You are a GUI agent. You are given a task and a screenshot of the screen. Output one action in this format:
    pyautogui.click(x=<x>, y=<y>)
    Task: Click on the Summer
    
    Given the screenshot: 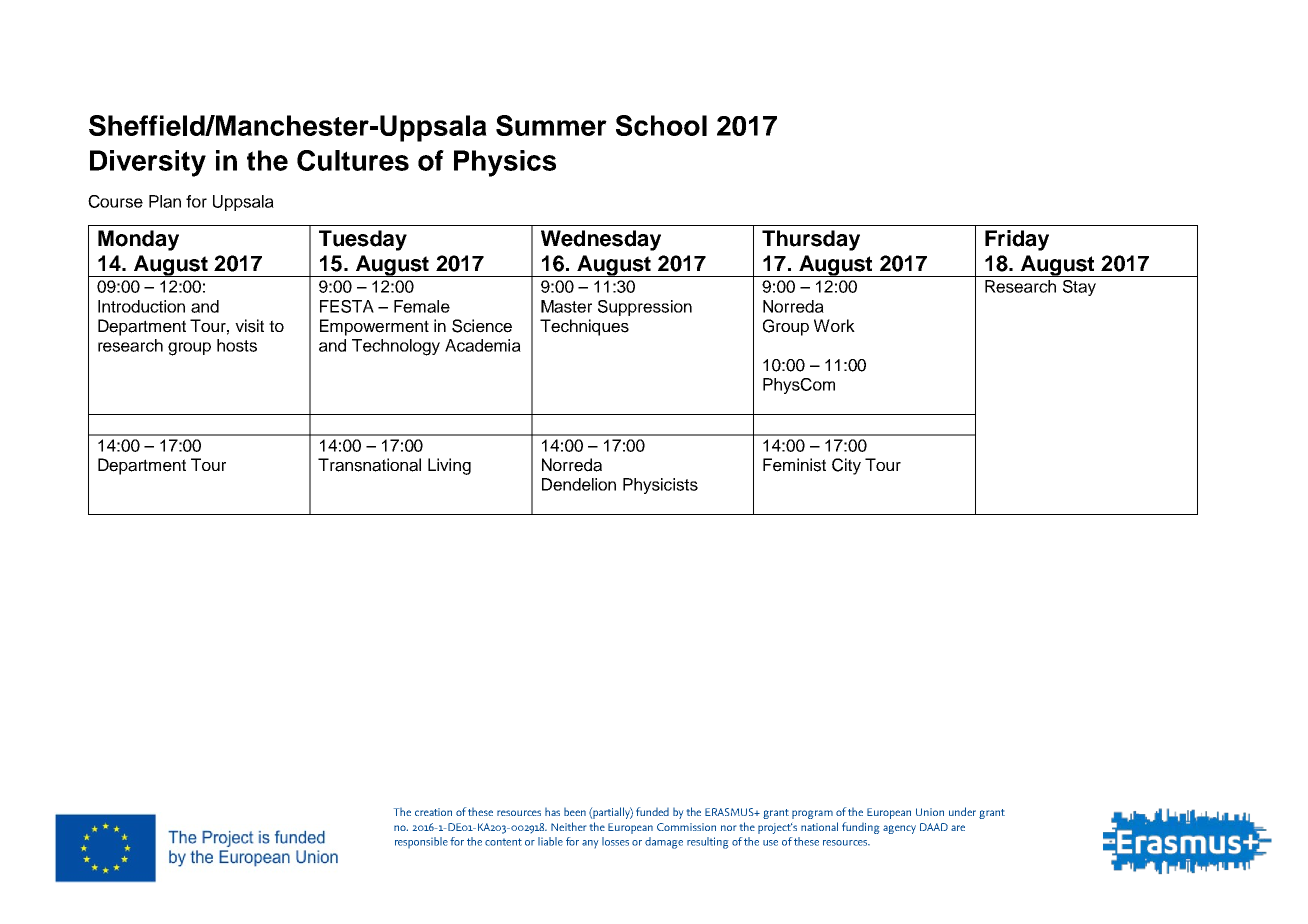 What is the action you would take?
    pyautogui.click(x=551, y=125)
